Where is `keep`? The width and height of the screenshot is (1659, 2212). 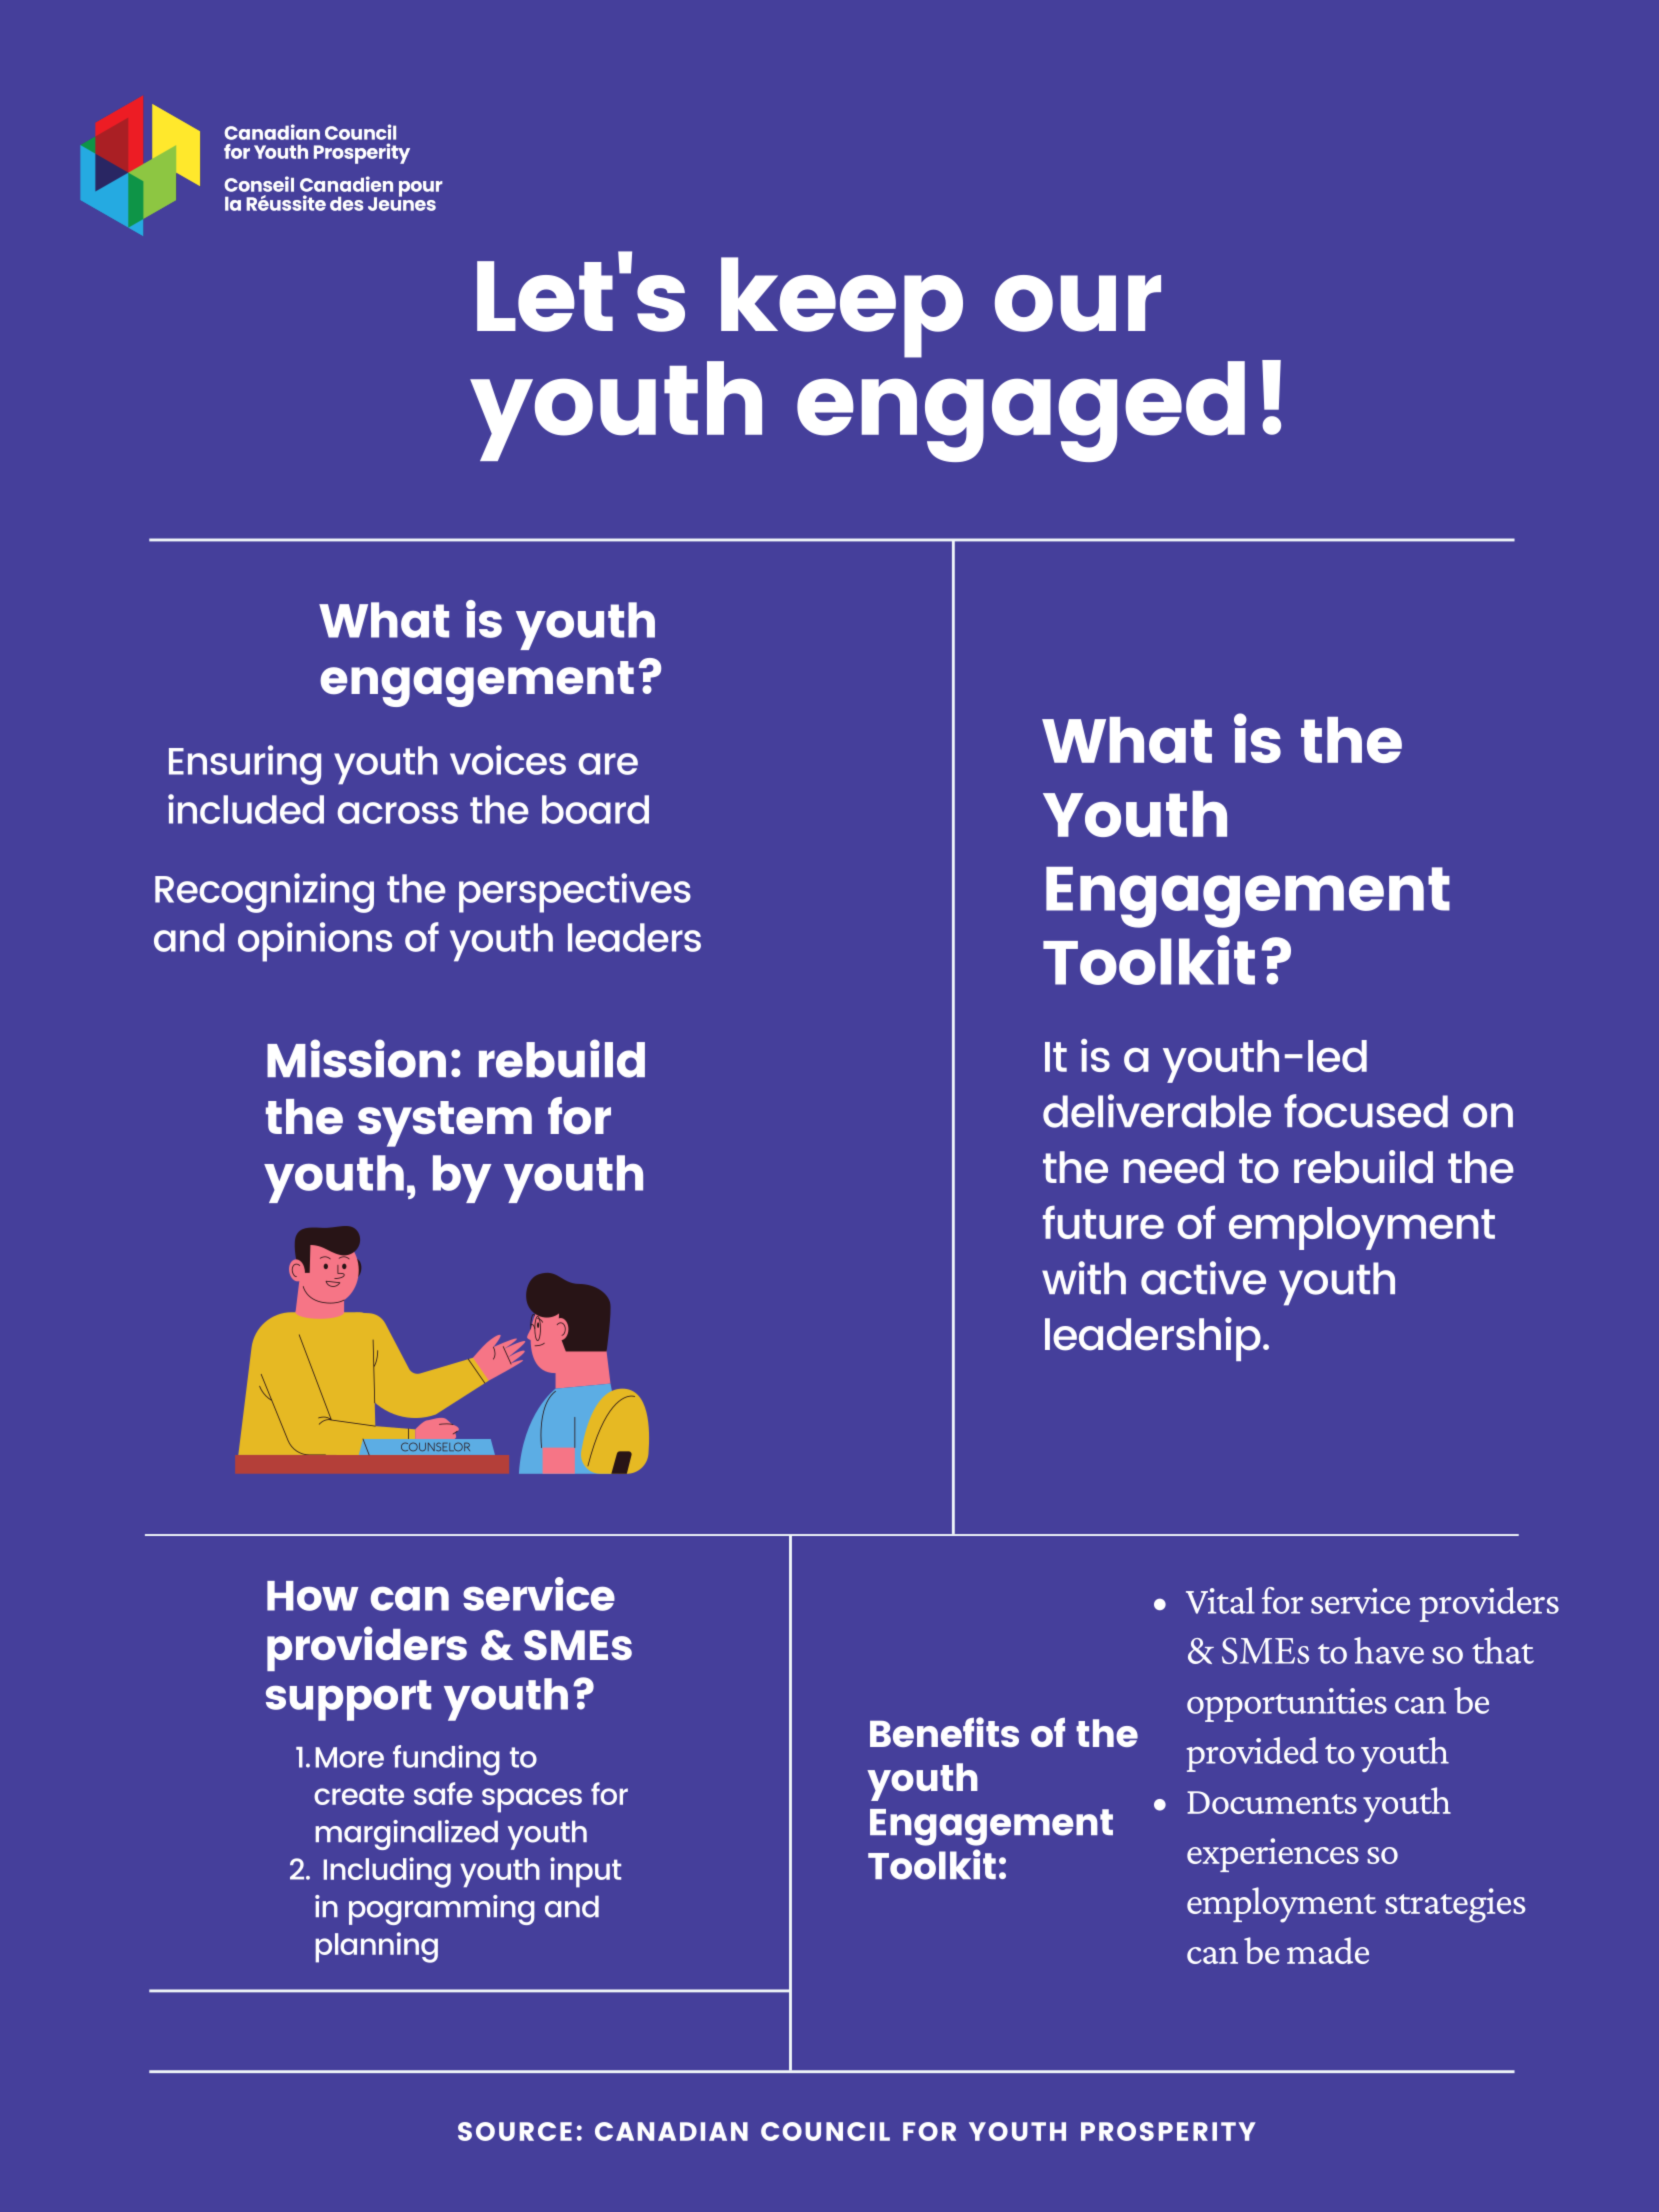
keep is located at coordinates (842, 307).
